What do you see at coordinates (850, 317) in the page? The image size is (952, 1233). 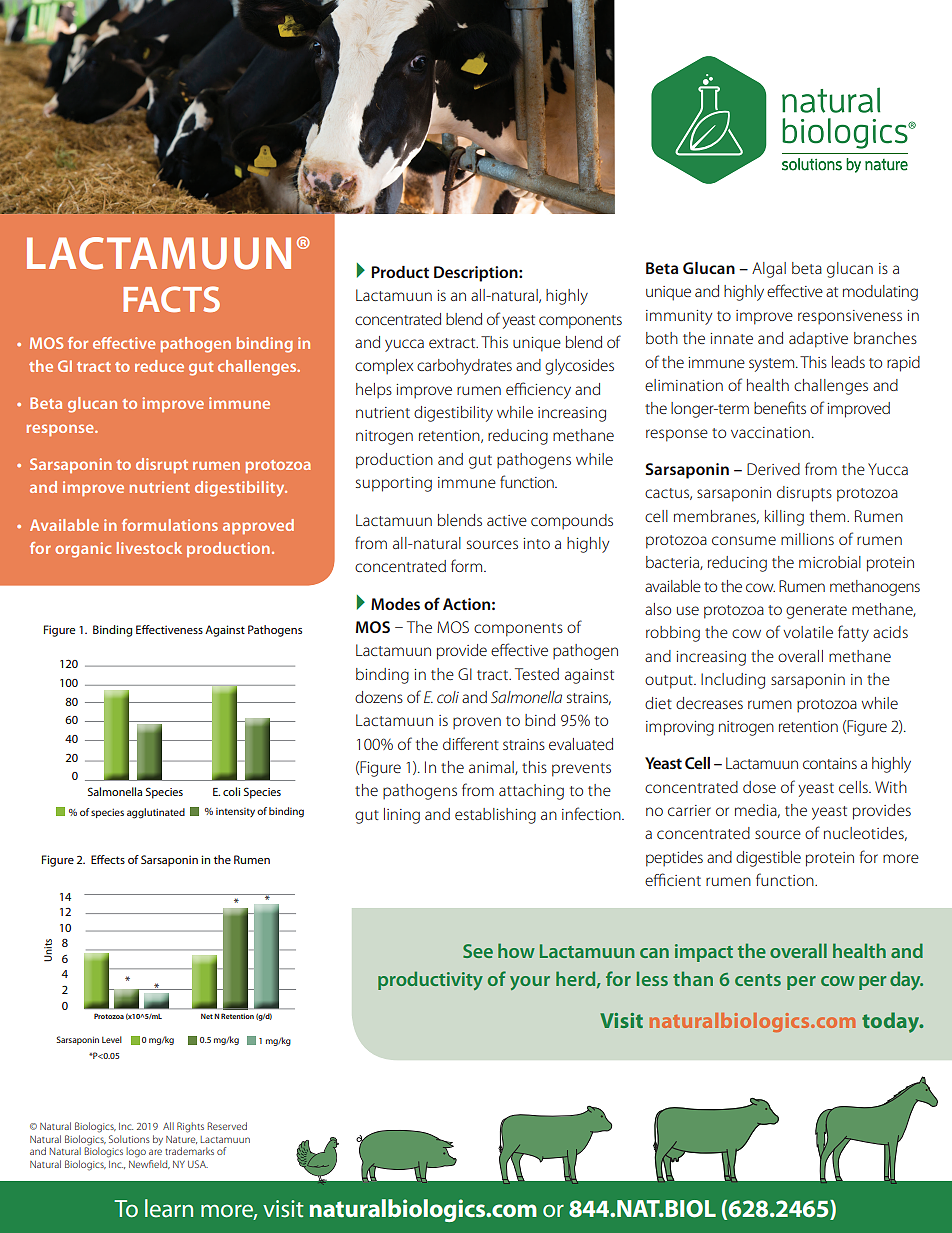 I see `responsiveness` at bounding box center [850, 317].
